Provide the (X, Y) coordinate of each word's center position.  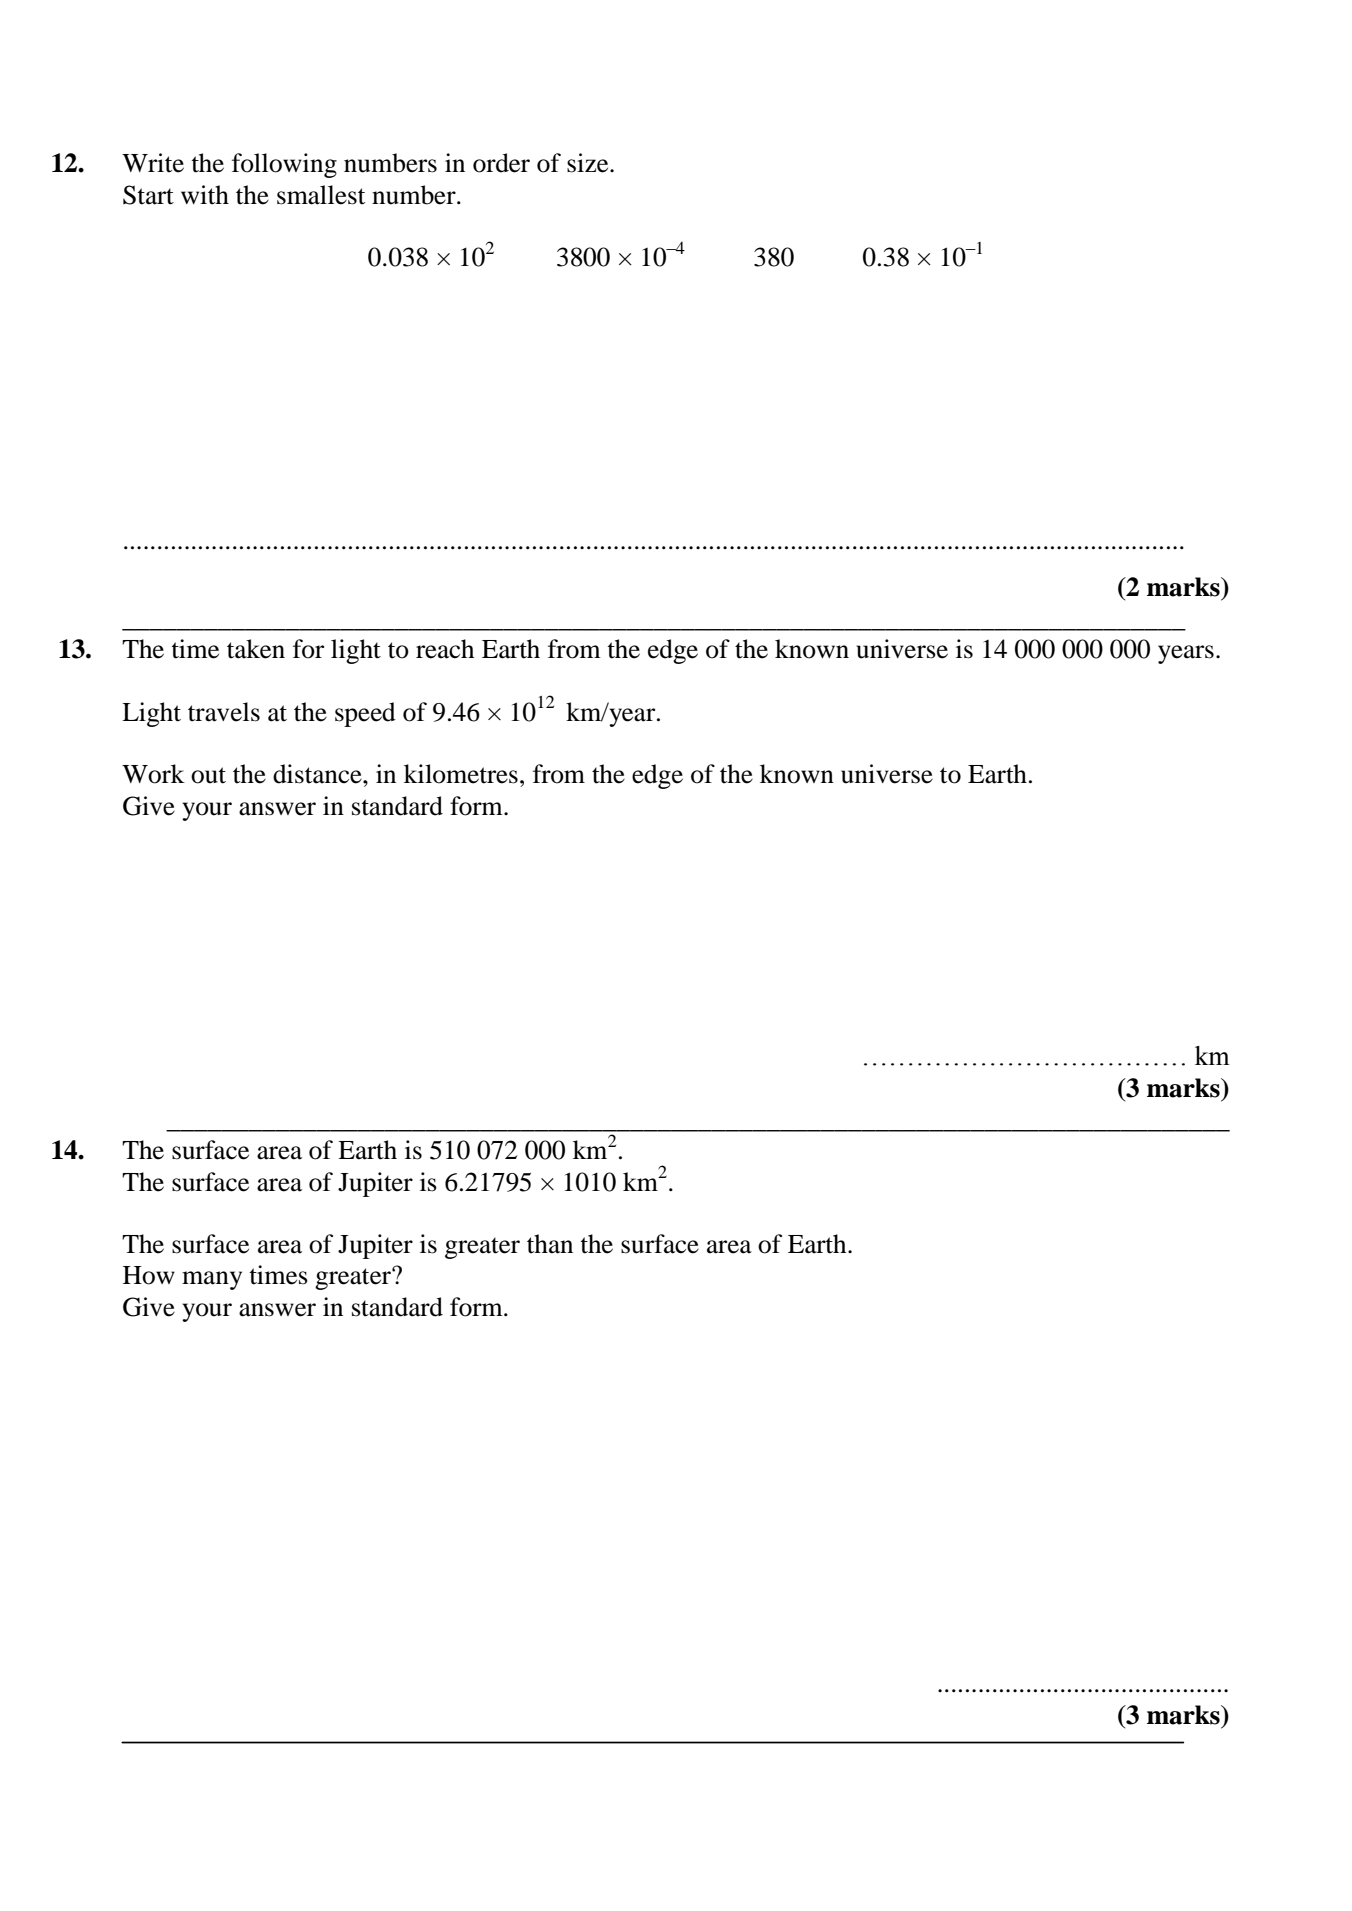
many (212, 1280)
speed (365, 714)
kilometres (461, 774)
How (149, 1275)
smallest (321, 195)
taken (256, 649)
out (208, 775)
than (550, 1244)
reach (445, 649)
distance (318, 774)
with (205, 195)
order (501, 163)
